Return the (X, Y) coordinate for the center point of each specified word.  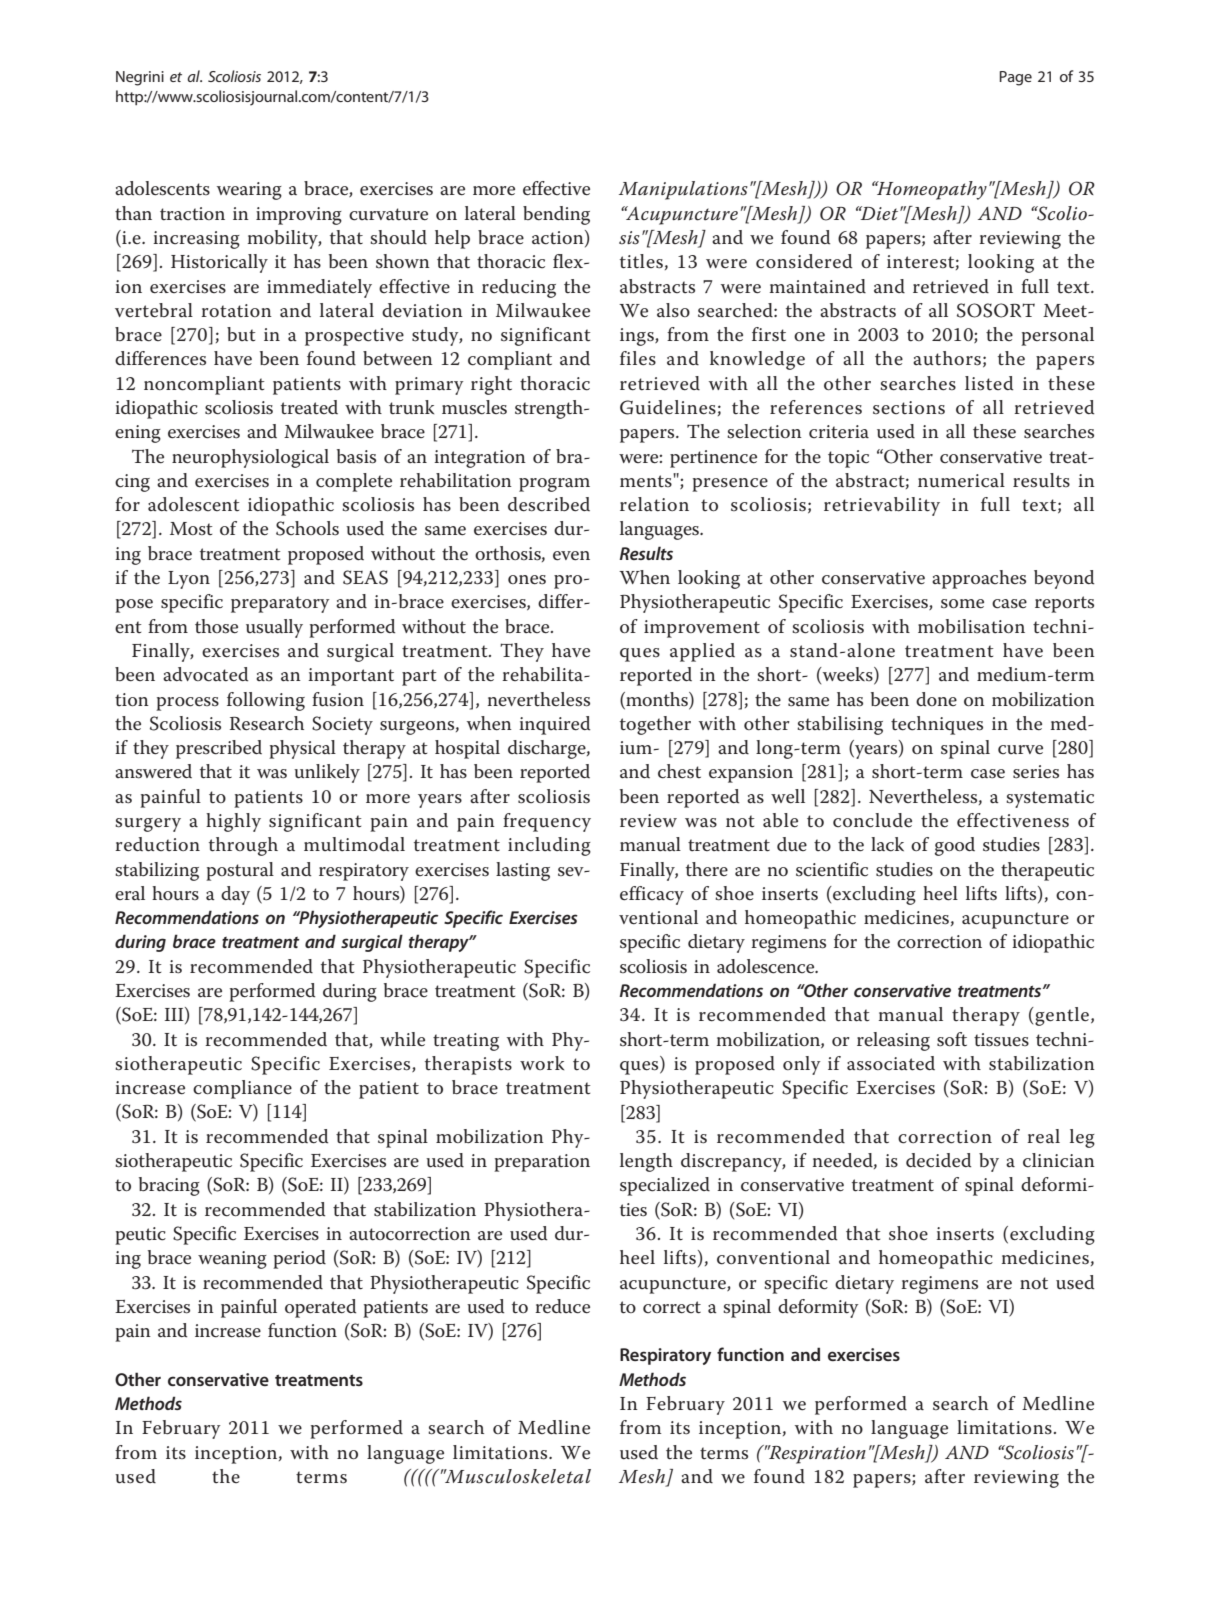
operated (320, 1308)
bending (556, 215)
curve (1020, 750)
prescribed (219, 749)
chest (679, 771)
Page (1015, 78)
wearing (249, 191)
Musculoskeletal (517, 1476)
